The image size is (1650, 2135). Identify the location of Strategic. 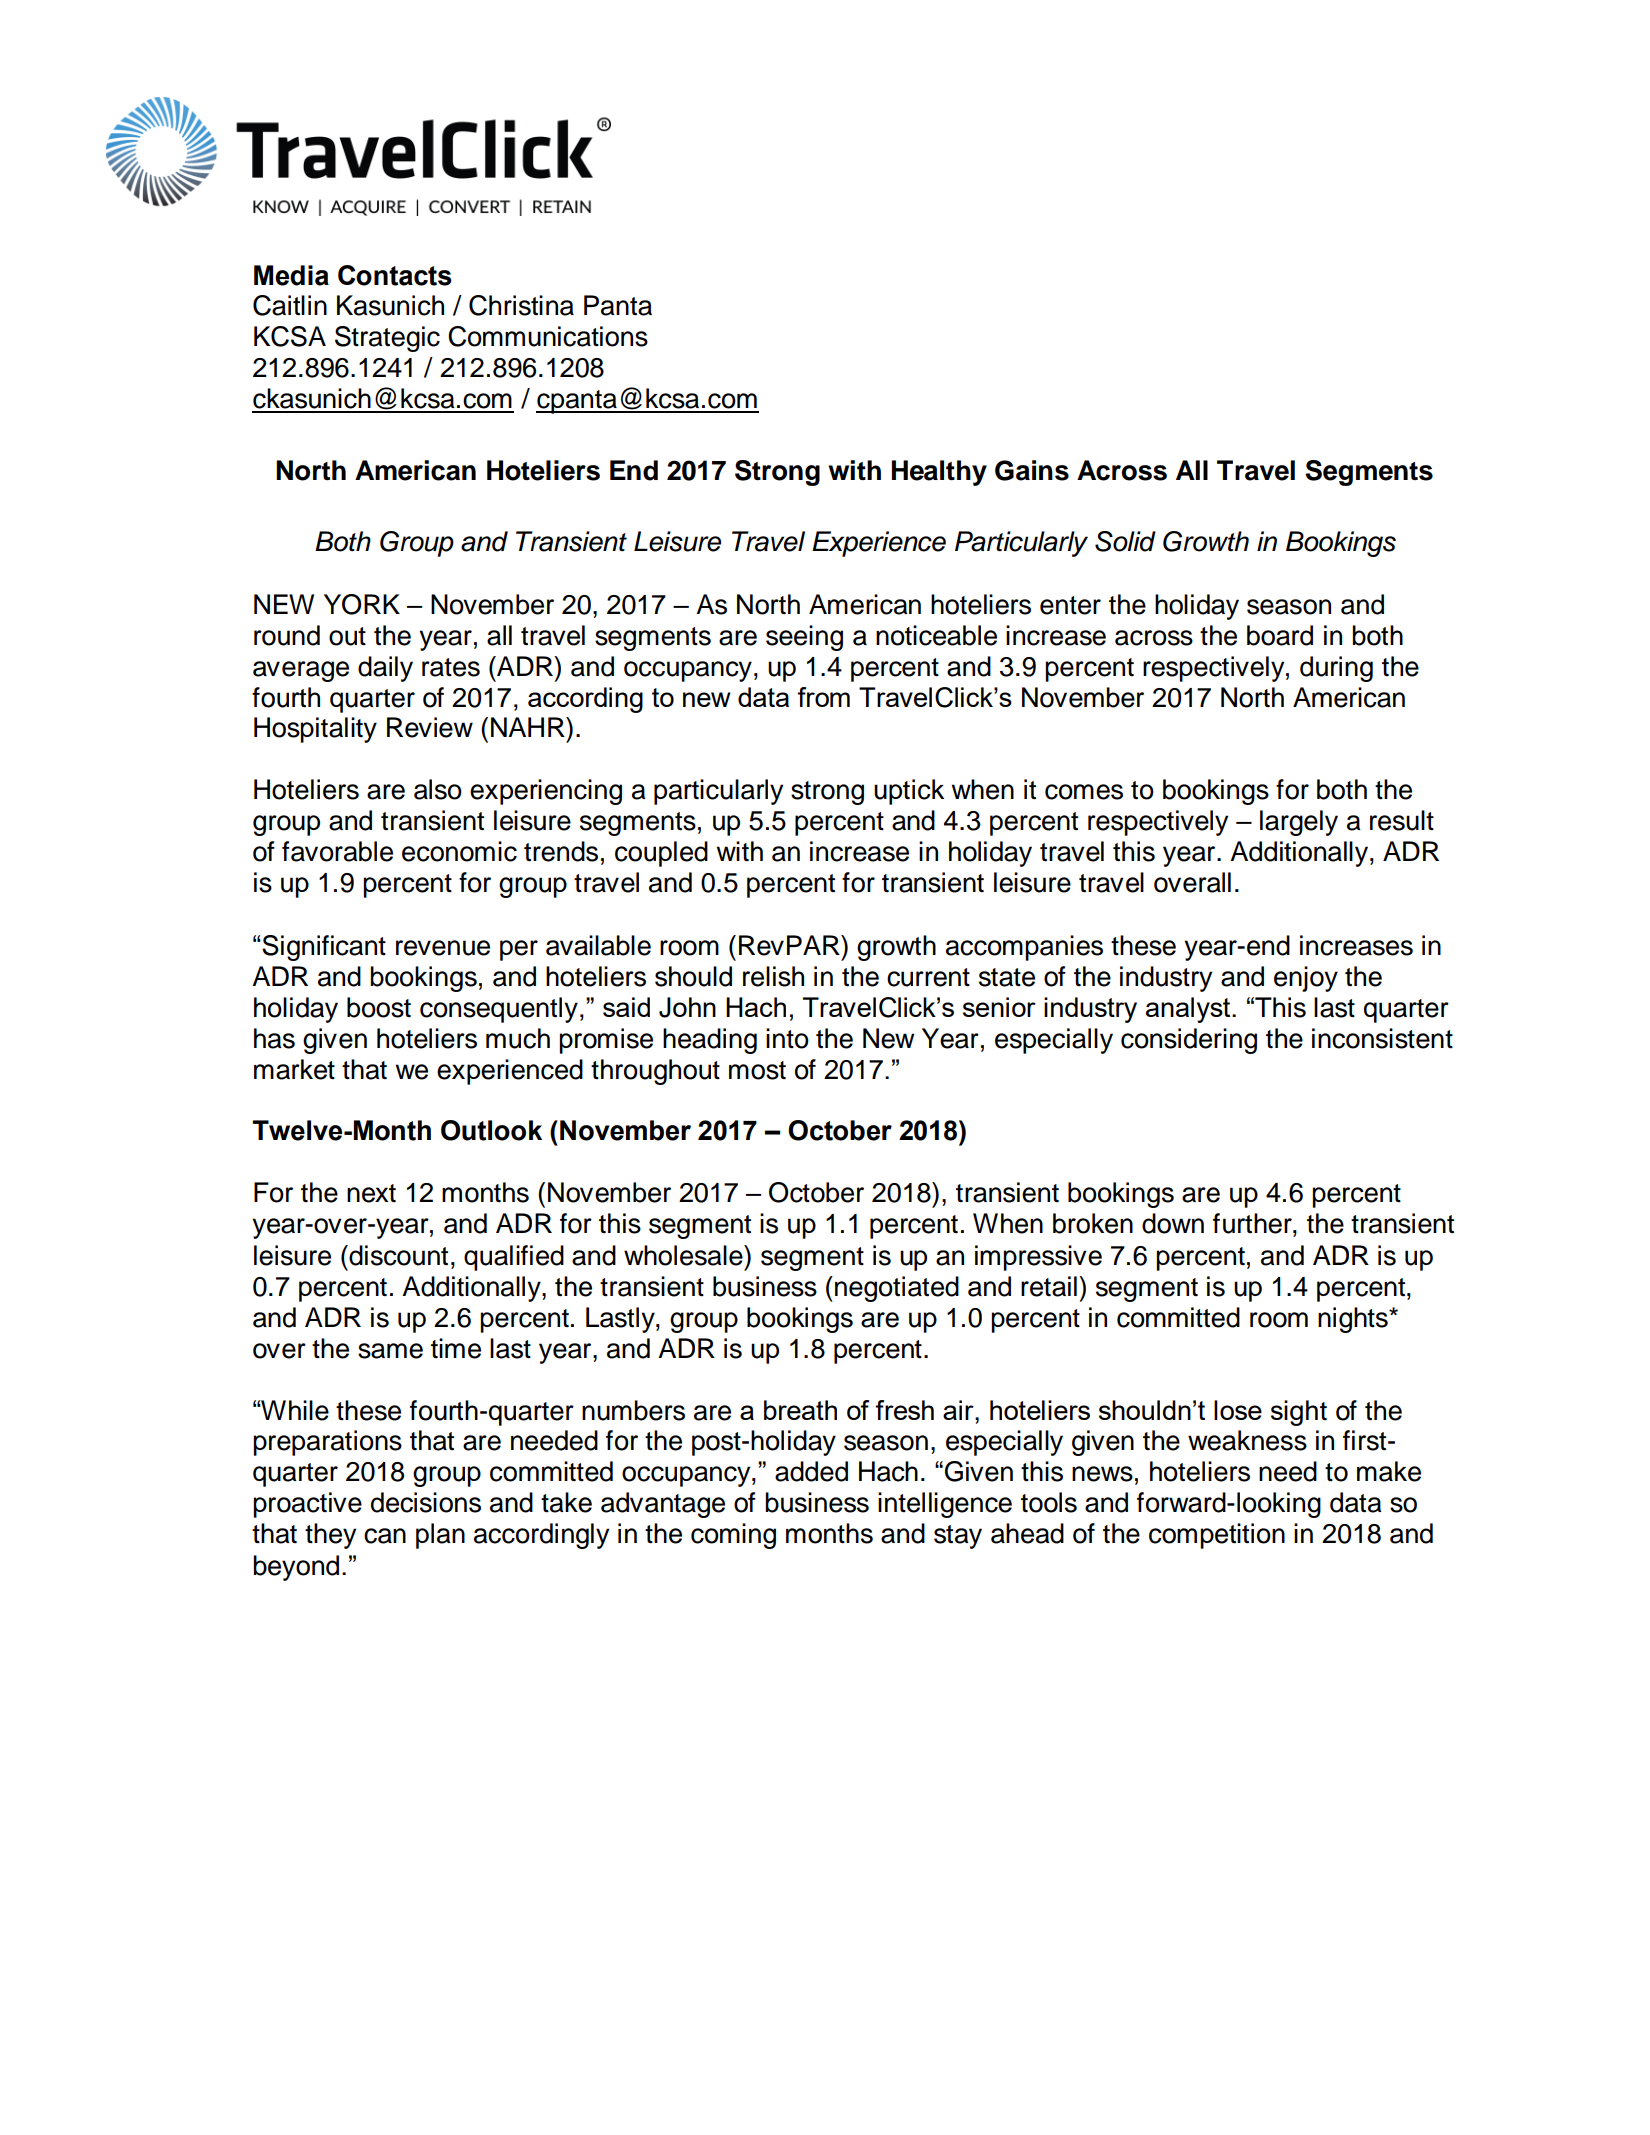
(387, 339).
